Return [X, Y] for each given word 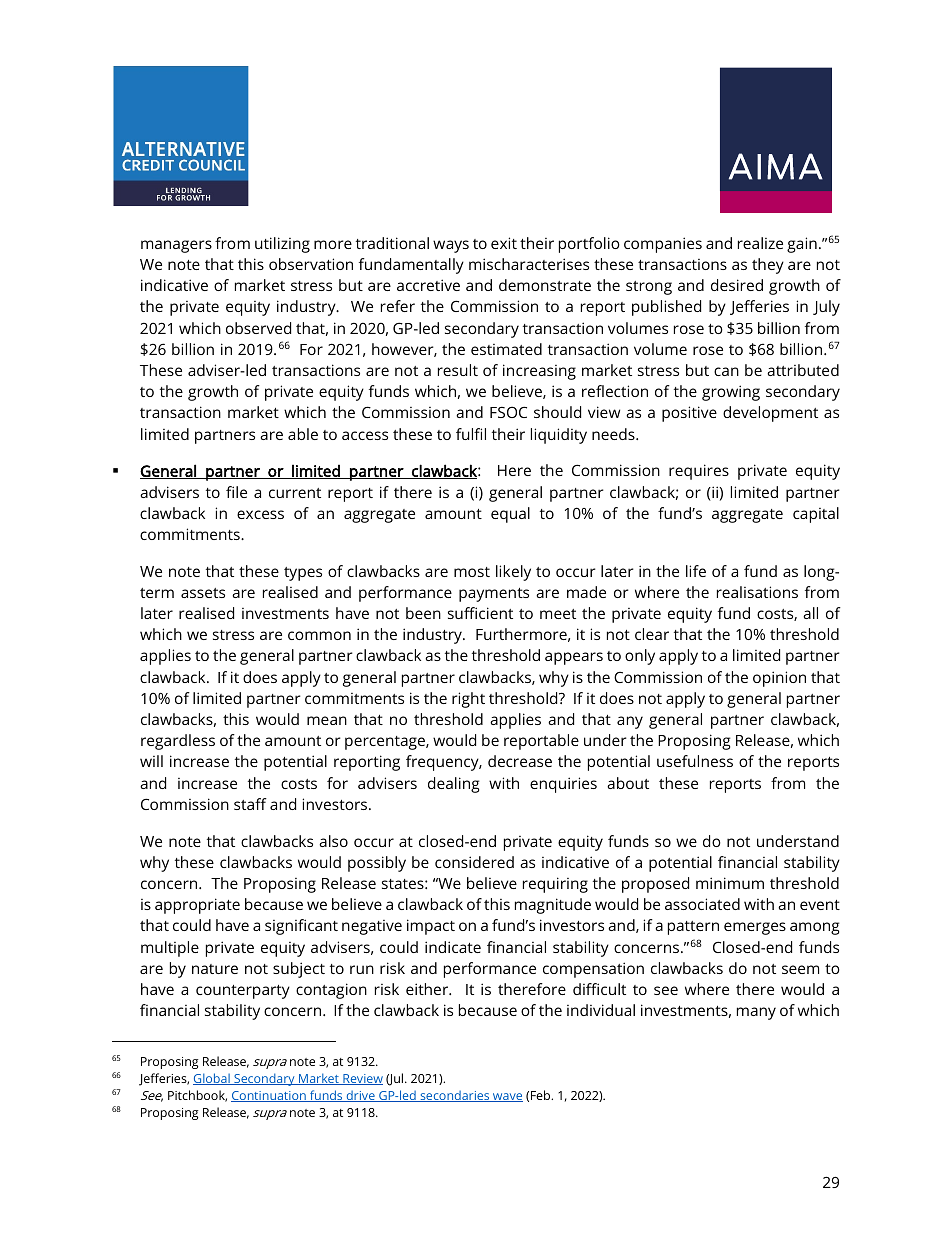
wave [507, 1097]
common [319, 635]
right [468, 700]
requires [699, 472]
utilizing [282, 245]
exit [504, 243]
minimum [730, 883]
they [768, 266]
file [236, 492]
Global [212, 1079]
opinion [779, 679]
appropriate [197, 906]
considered [474, 862]
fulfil [471, 434]
